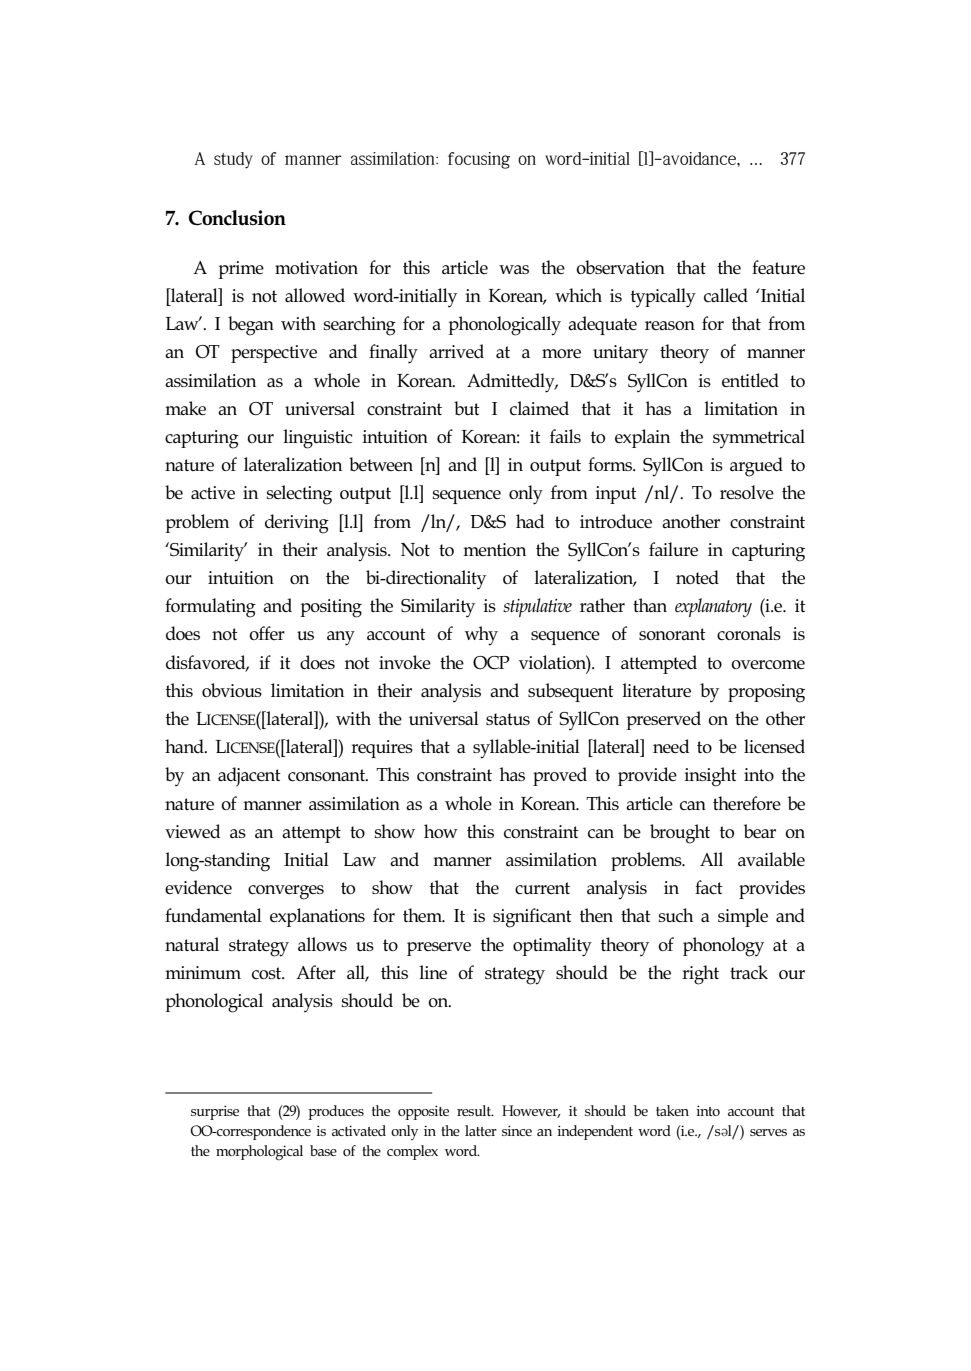 The height and width of the screenshot is (1371, 971). Describe the element at coordinates (709, 887) in the screenshot. I see `fact` at that location.
